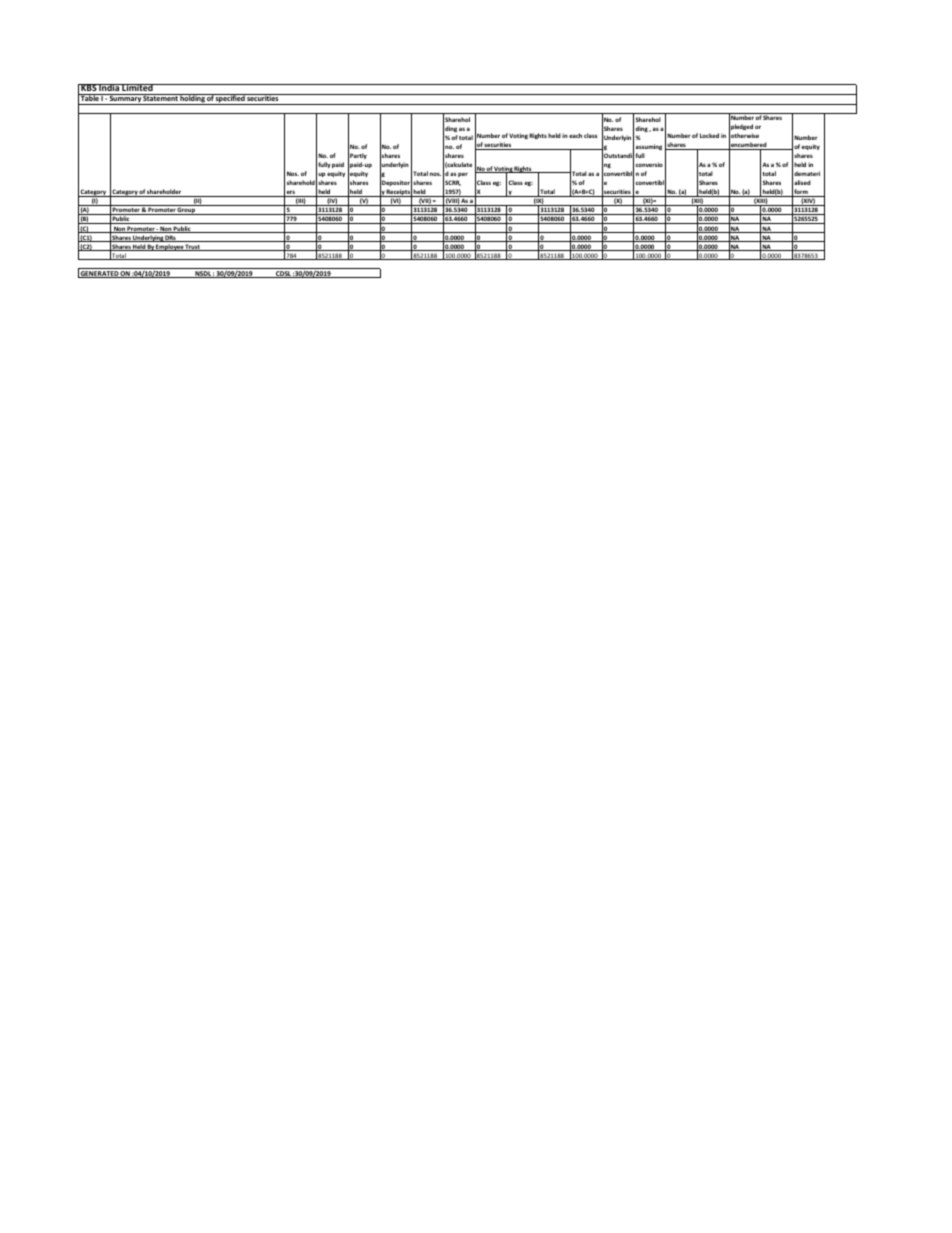 Image resolution: width=952 pixels, height=1233 pixels. What do you see at coordinates (109, 87) in the document?
I see `India` at bounding box center [109, 87].
